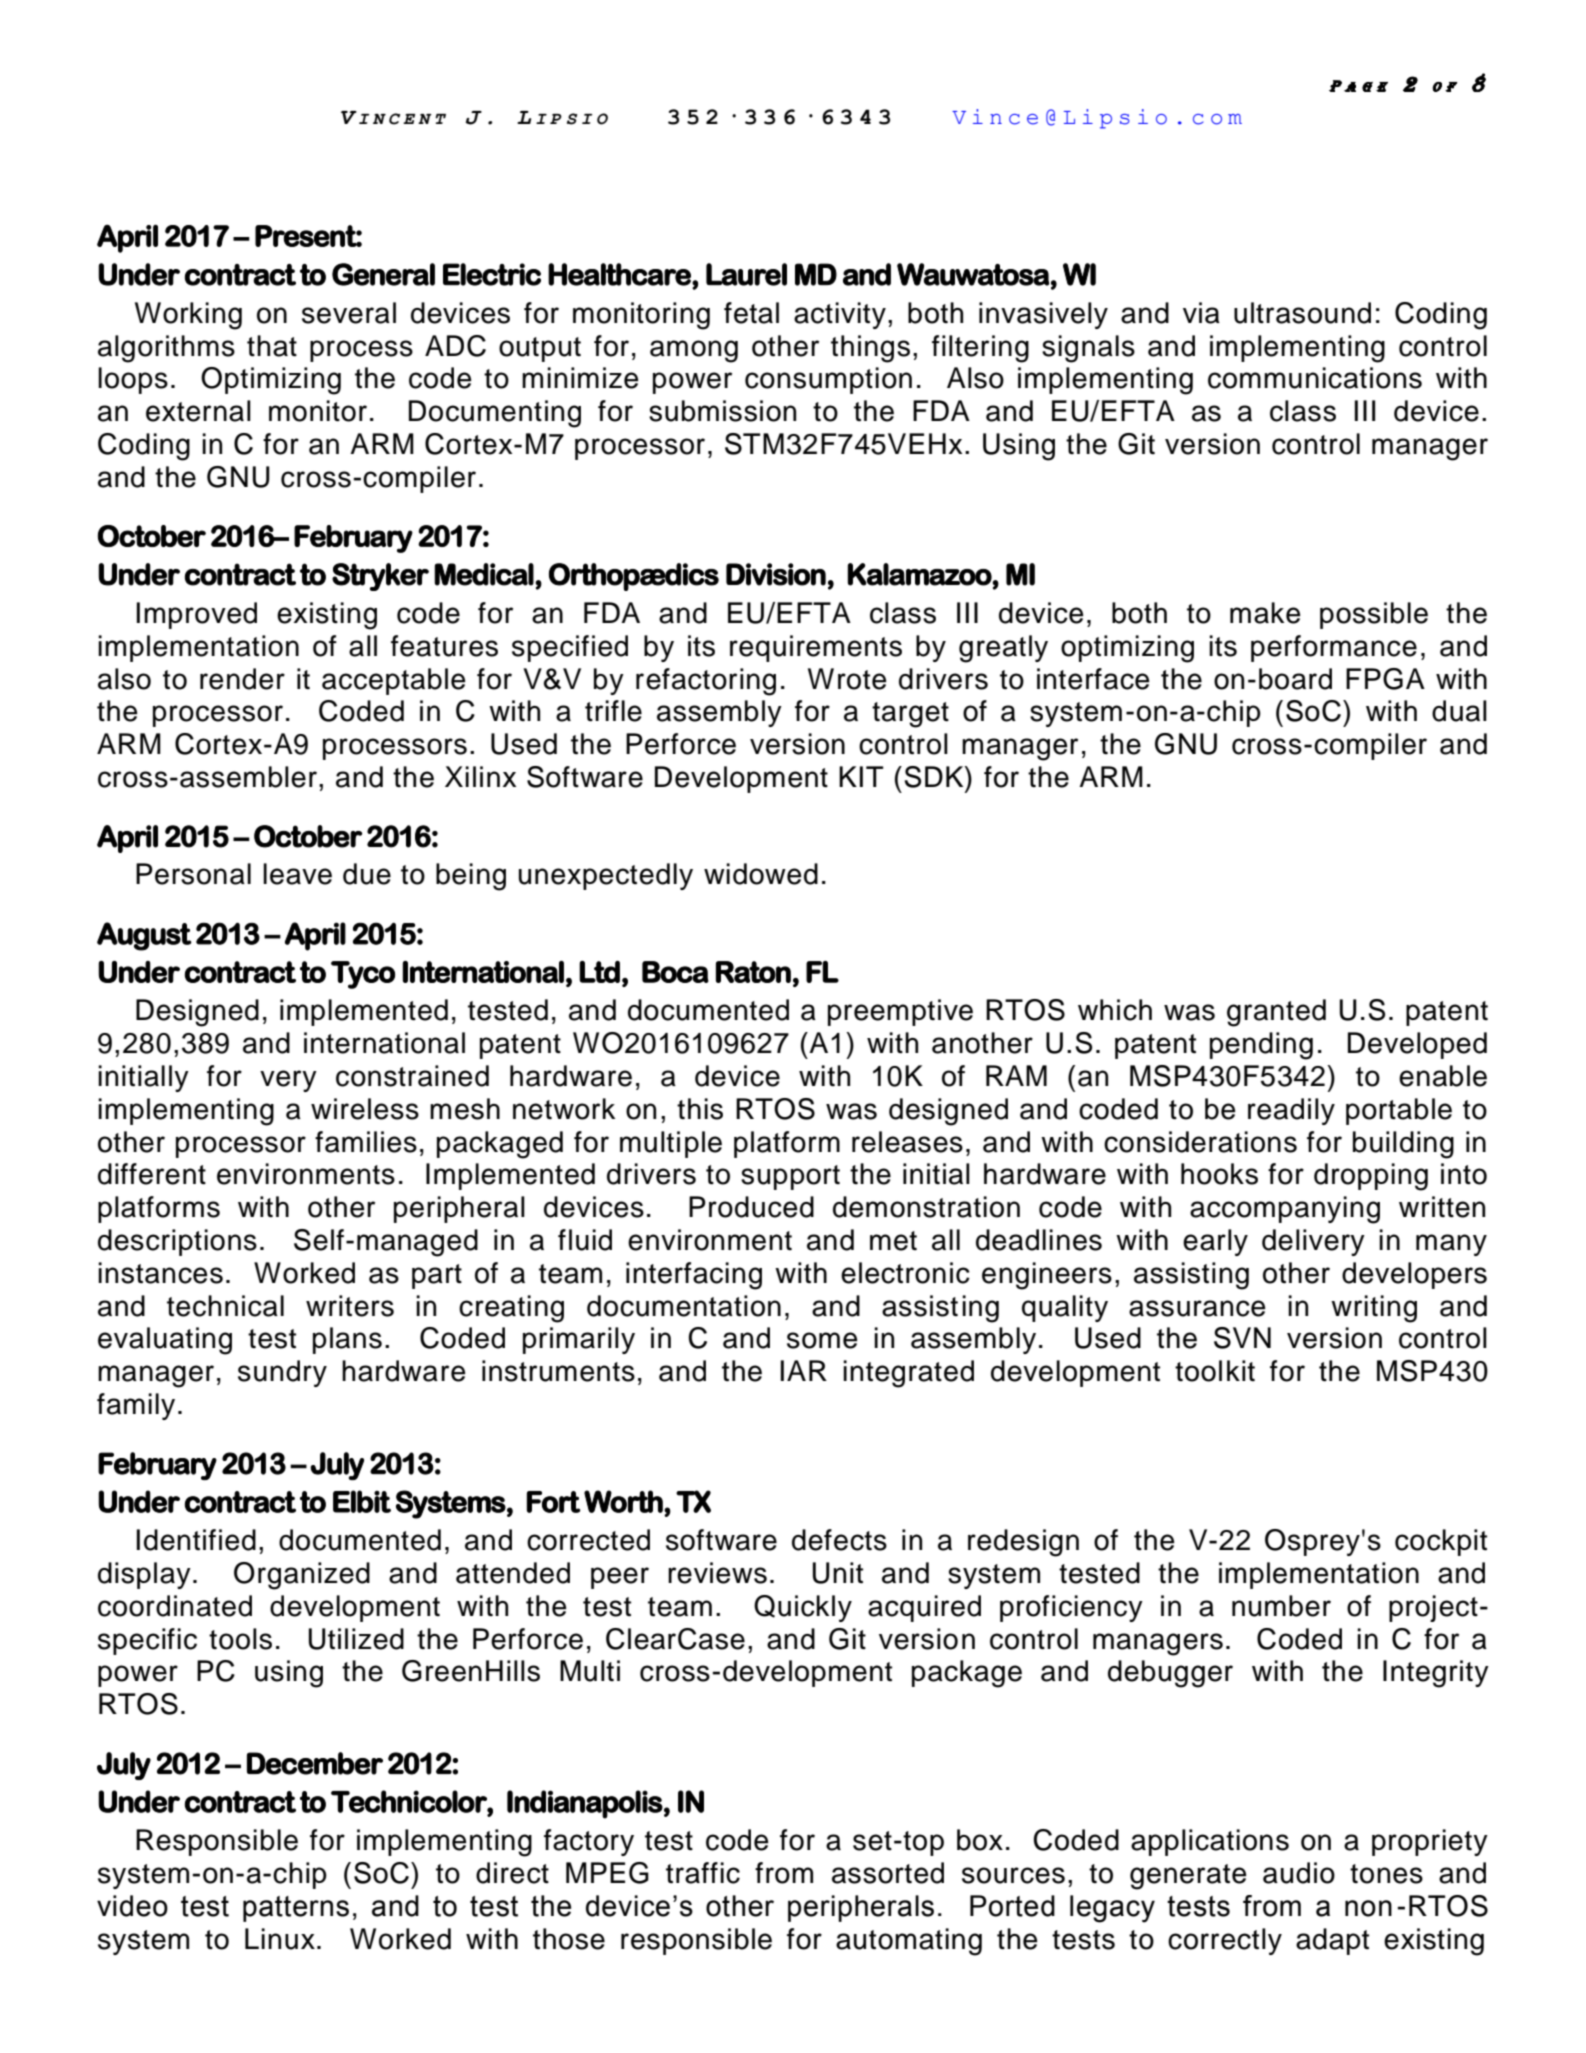 This screenshot has height=2053, width=1586. I want to click on readily, so click(1291, 1111).
